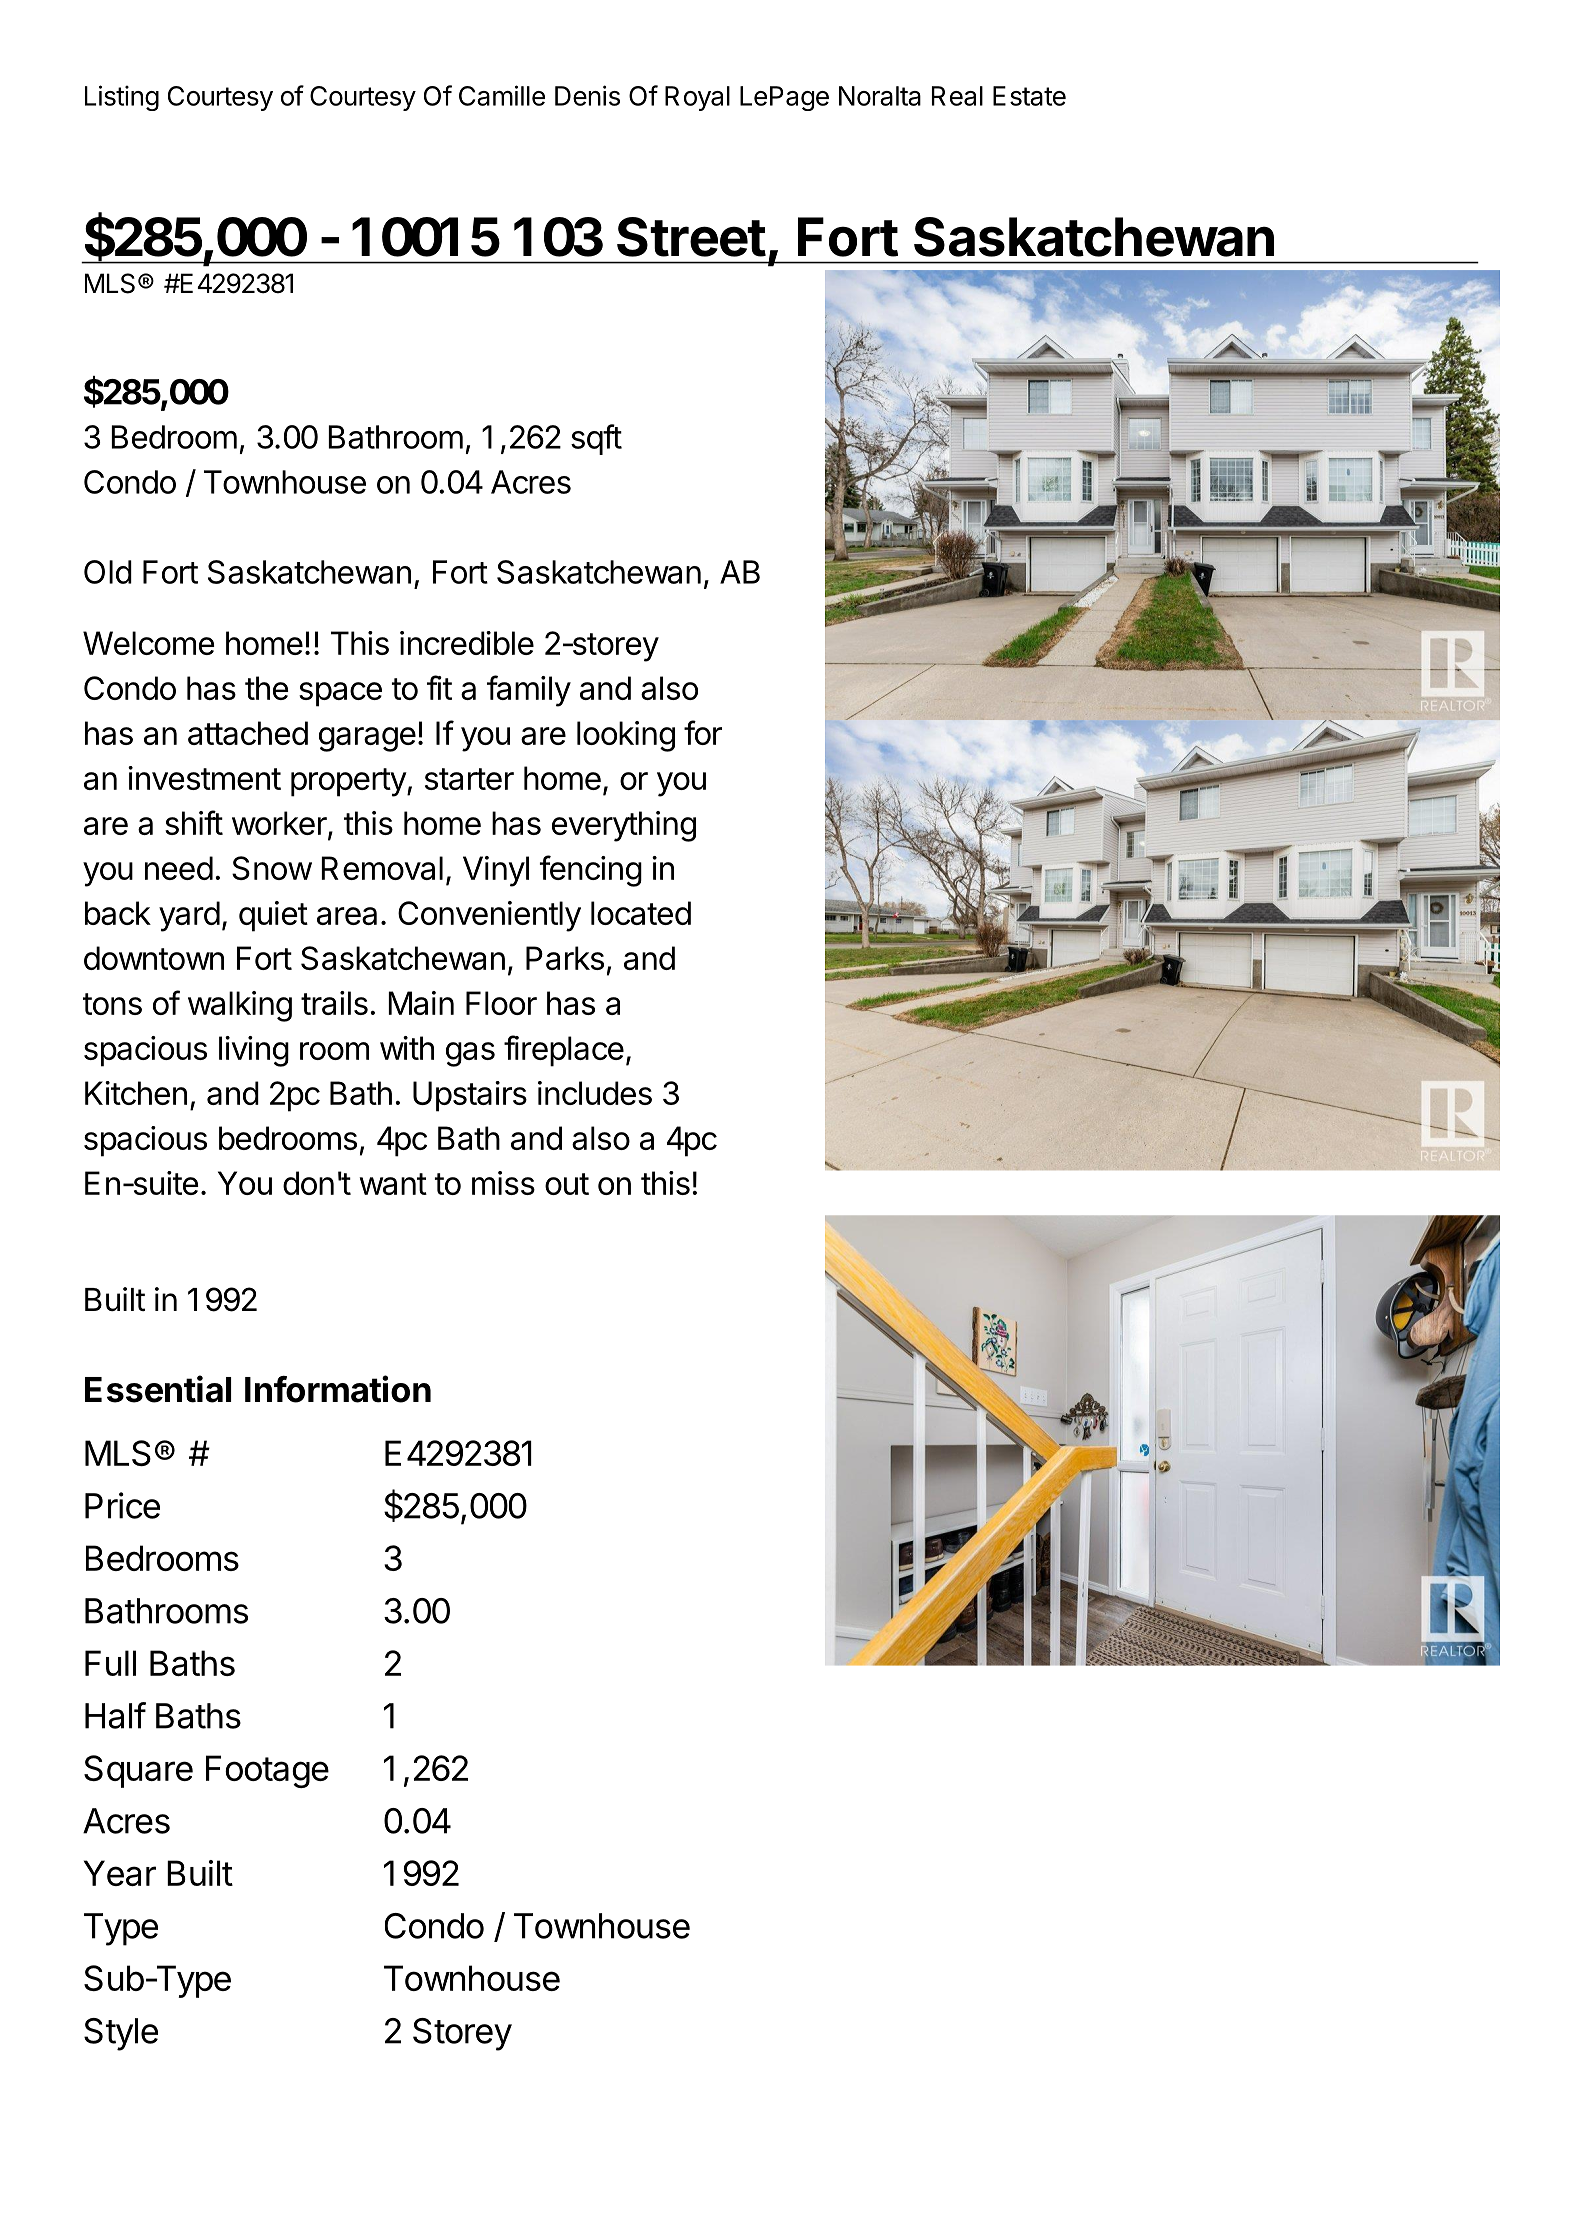 This page has height=2228, width=1575. I want to click on Information, so click(338, 1389).
